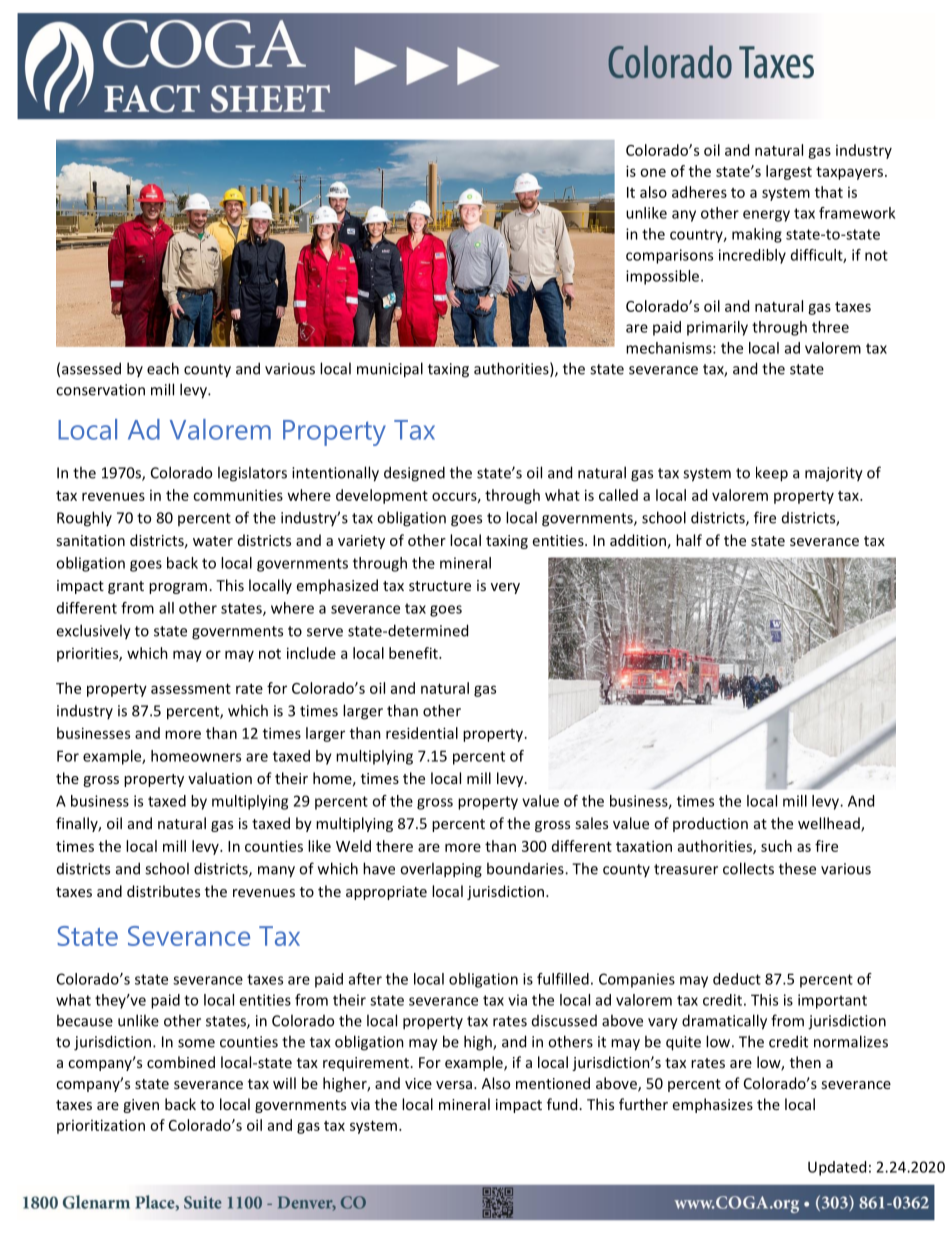  I want to click on energy, so click(766, 216).
